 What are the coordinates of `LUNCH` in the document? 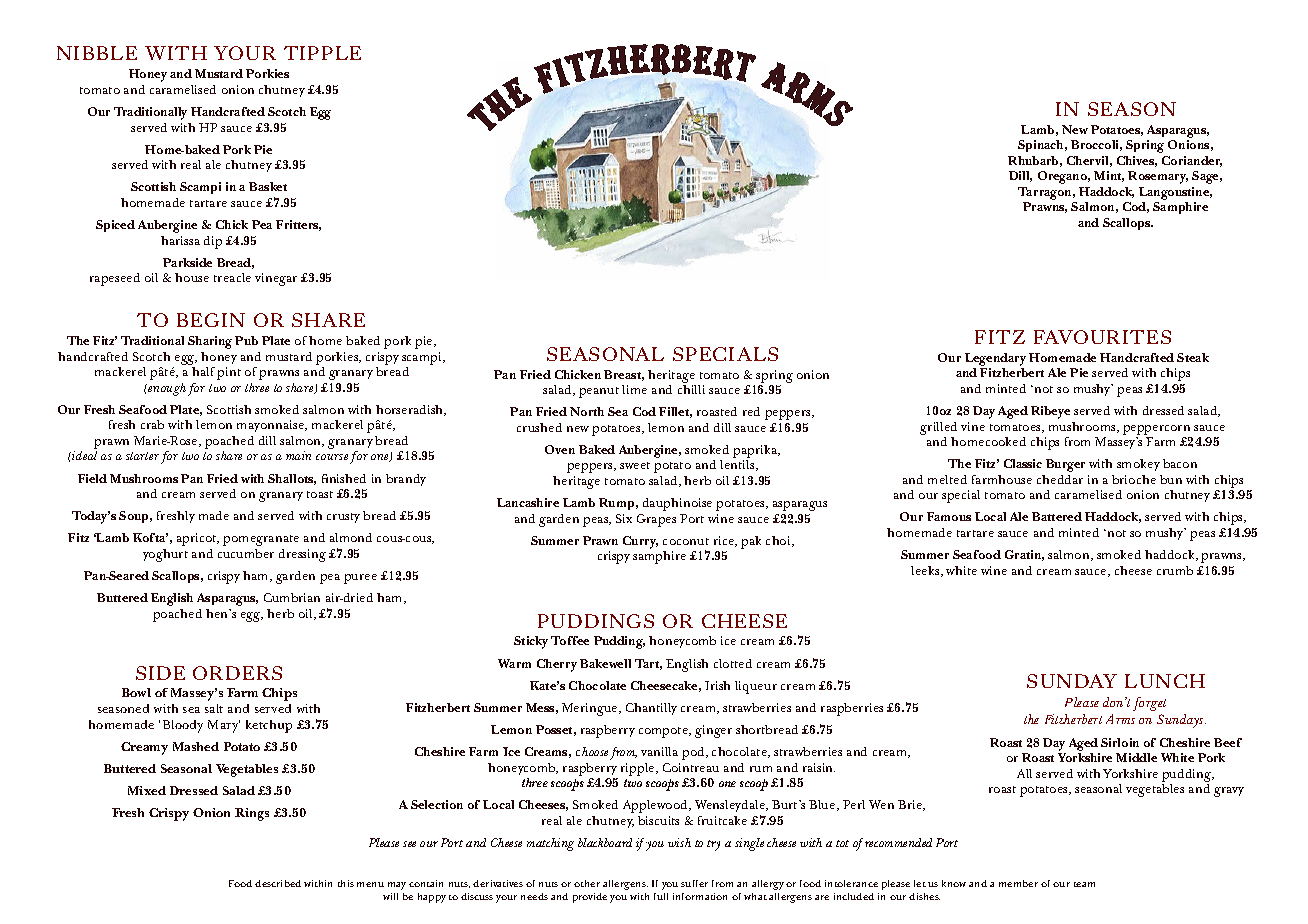 It's located at (1165, 681).
